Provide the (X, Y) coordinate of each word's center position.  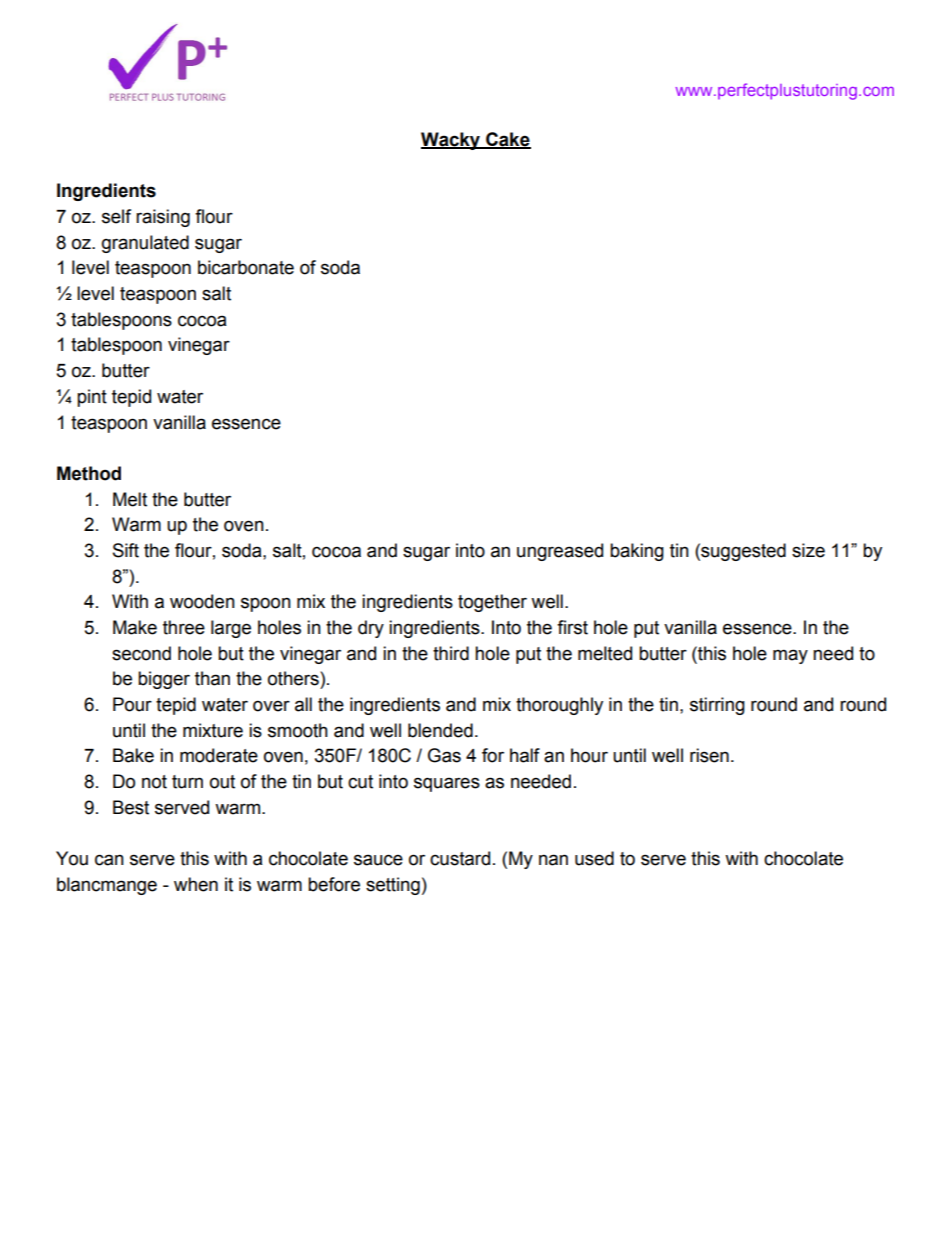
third (451, 653)
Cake (507, 140)
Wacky (451, 141)
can (109, 860)
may (790, 656)
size (808, 550)
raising (163, 218)
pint (92, 398)
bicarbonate (246, 267)
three (184, 627)
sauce (378, 860)
